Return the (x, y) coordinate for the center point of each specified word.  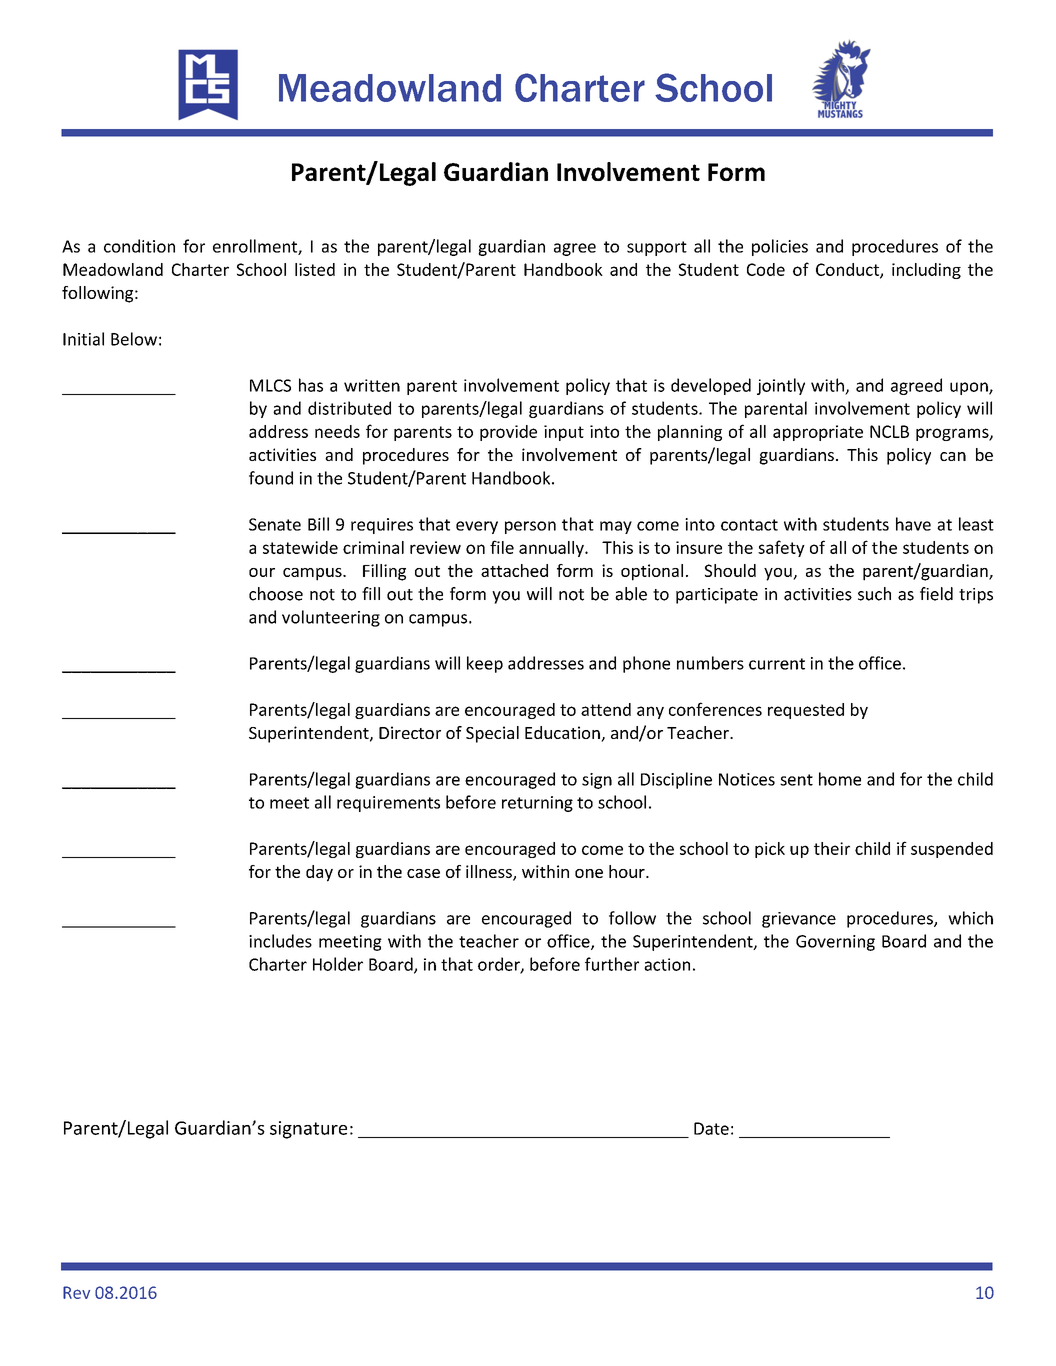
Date (711, 1128)
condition (139, 246)
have (913, 524)
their (832, 848)
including (926, 271)
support (657, 248)
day (319, 873)
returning (537, 804)
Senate (275, 524)
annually (552, 549)
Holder (338, 964)
